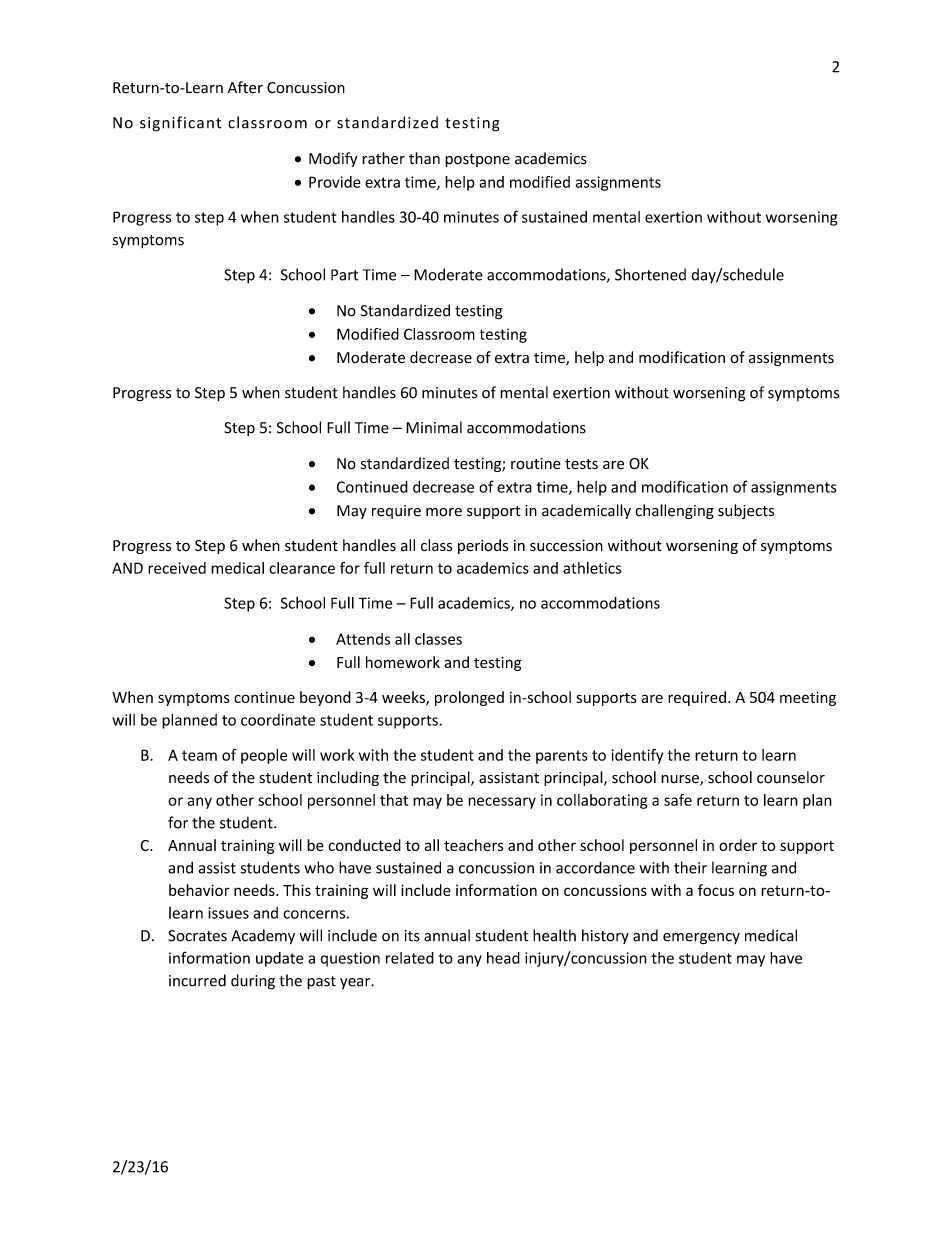 This screenshot has width=952, height=1233. What do you see at coordinates (477, 160) in the screenshot?
I see `postpone` at bounding box center [477, 160].
